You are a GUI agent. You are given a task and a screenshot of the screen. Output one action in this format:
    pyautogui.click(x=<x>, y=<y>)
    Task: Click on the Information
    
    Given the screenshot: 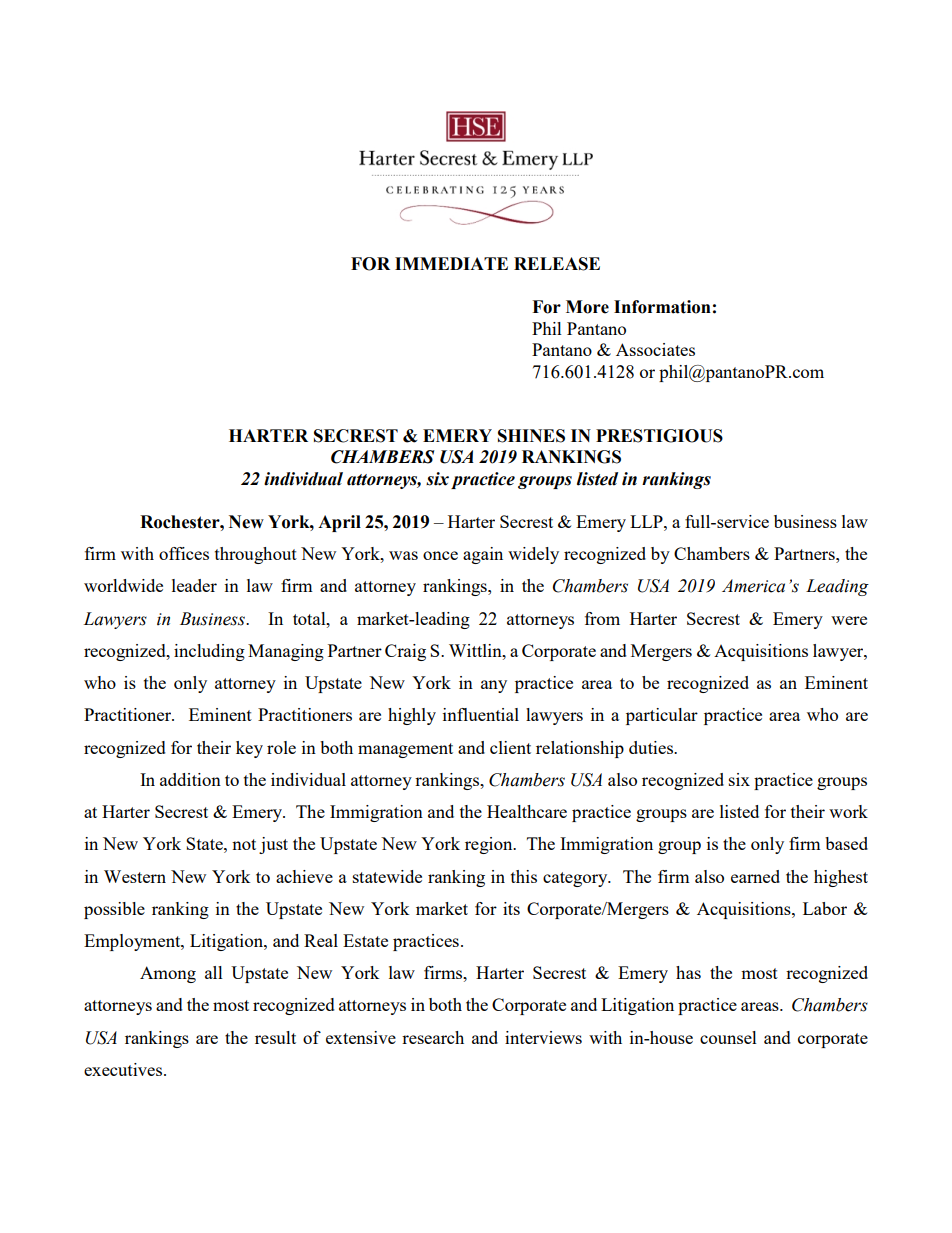 What is the action you would take?
    pyautogui.click(x=662, y=307)
